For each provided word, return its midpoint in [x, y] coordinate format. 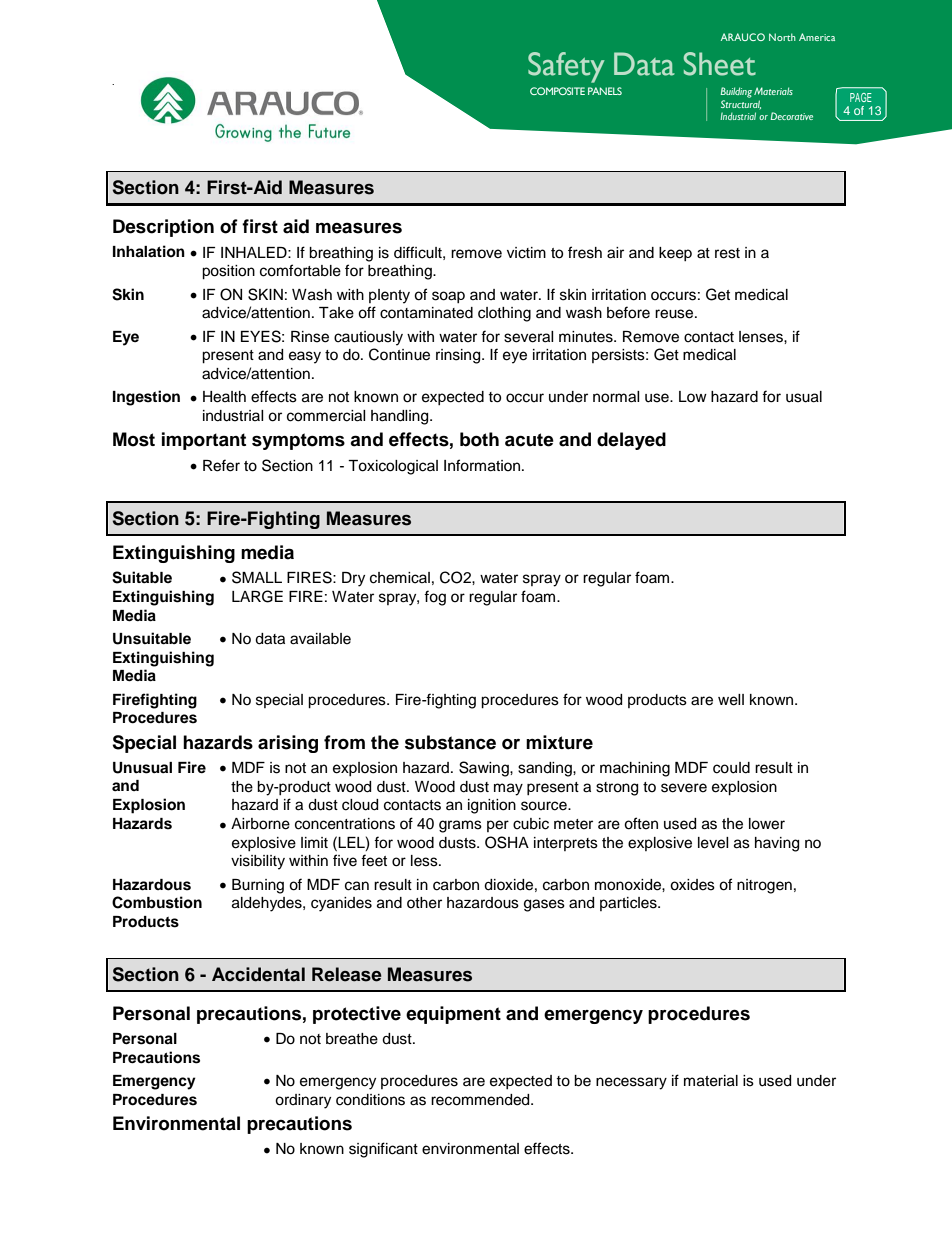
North [782, 37]
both [479, 439]
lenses [762, 337]
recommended [481, 1100]
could [731, 768]
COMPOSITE [557, 91]
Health [224, 397]
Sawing [485, 769]
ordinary [303, 1101]
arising [288, 744]
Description [163, 228]
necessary [631, 1083]
